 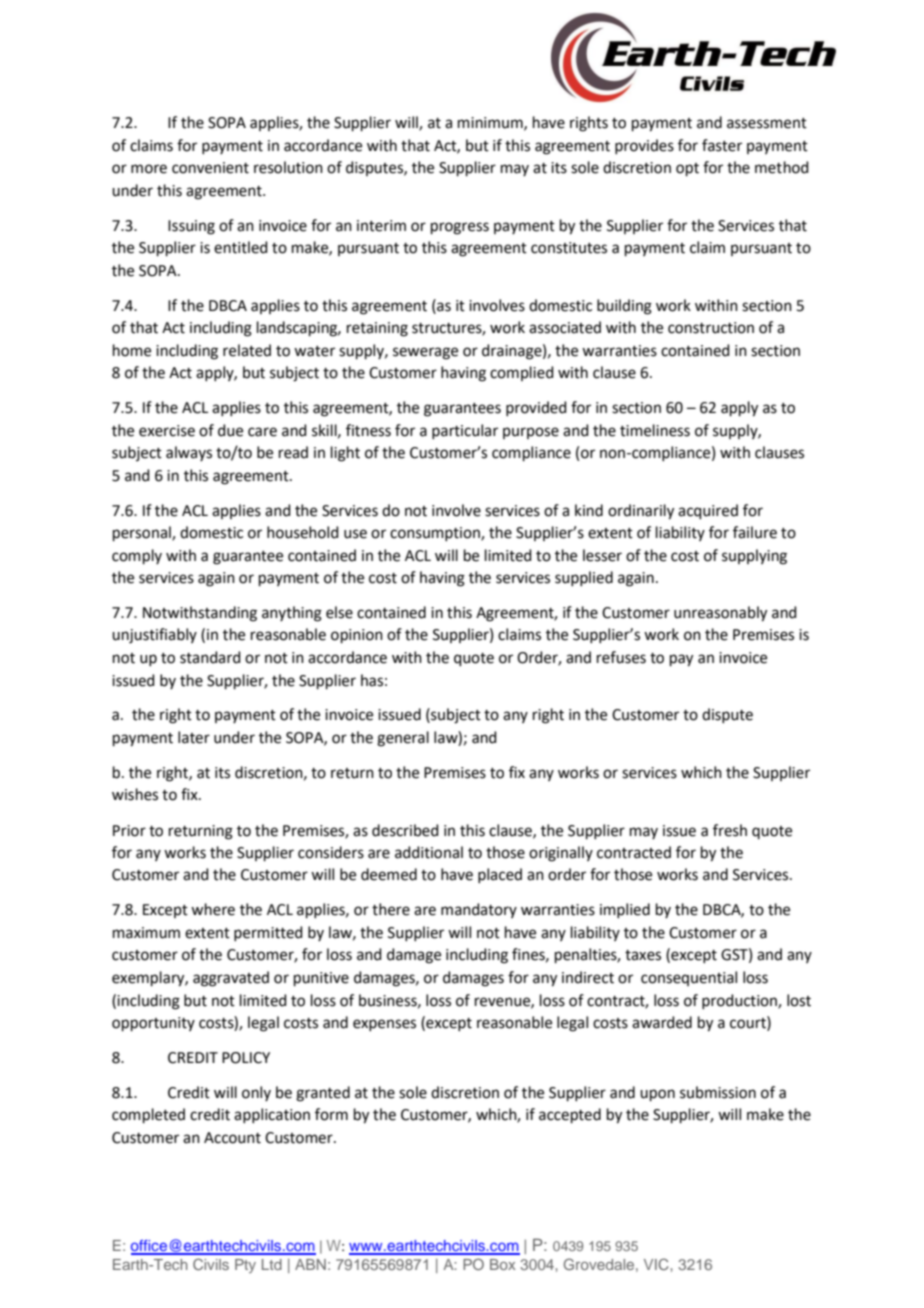 I want to click on convenient, so click(x=210, y=168).
